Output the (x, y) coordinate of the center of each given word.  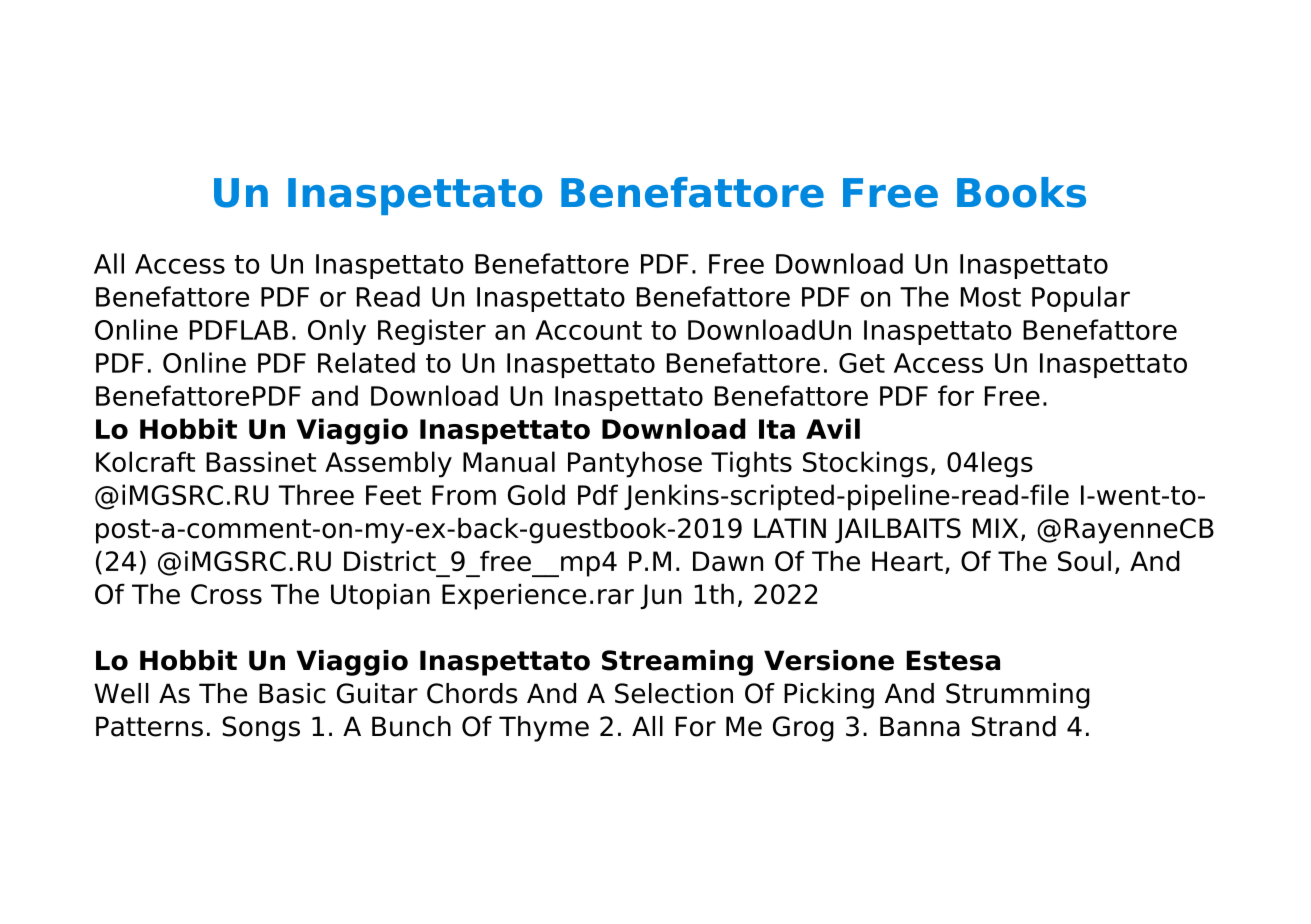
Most (991, 297)
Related (366, 362)
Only (337, 332)
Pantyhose (635, 464)
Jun (661, 596)
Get (862, 363)
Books (1021, 192)
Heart (907, 561)
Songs (261, 729)
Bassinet (261, 461)
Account (588, 330)
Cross (226, 594)
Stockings (865, 464)
